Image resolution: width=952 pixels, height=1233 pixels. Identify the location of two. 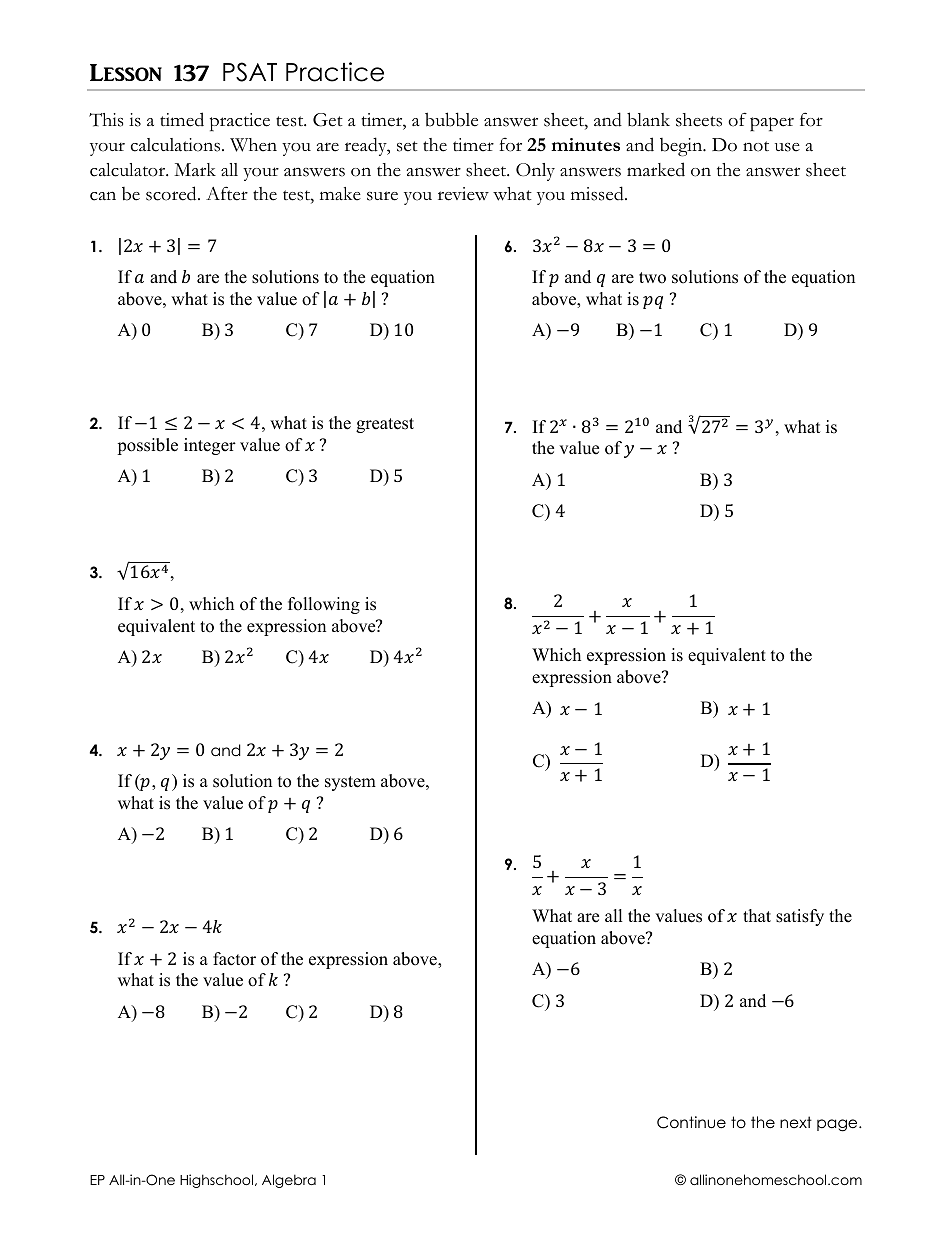
(652, 278).
